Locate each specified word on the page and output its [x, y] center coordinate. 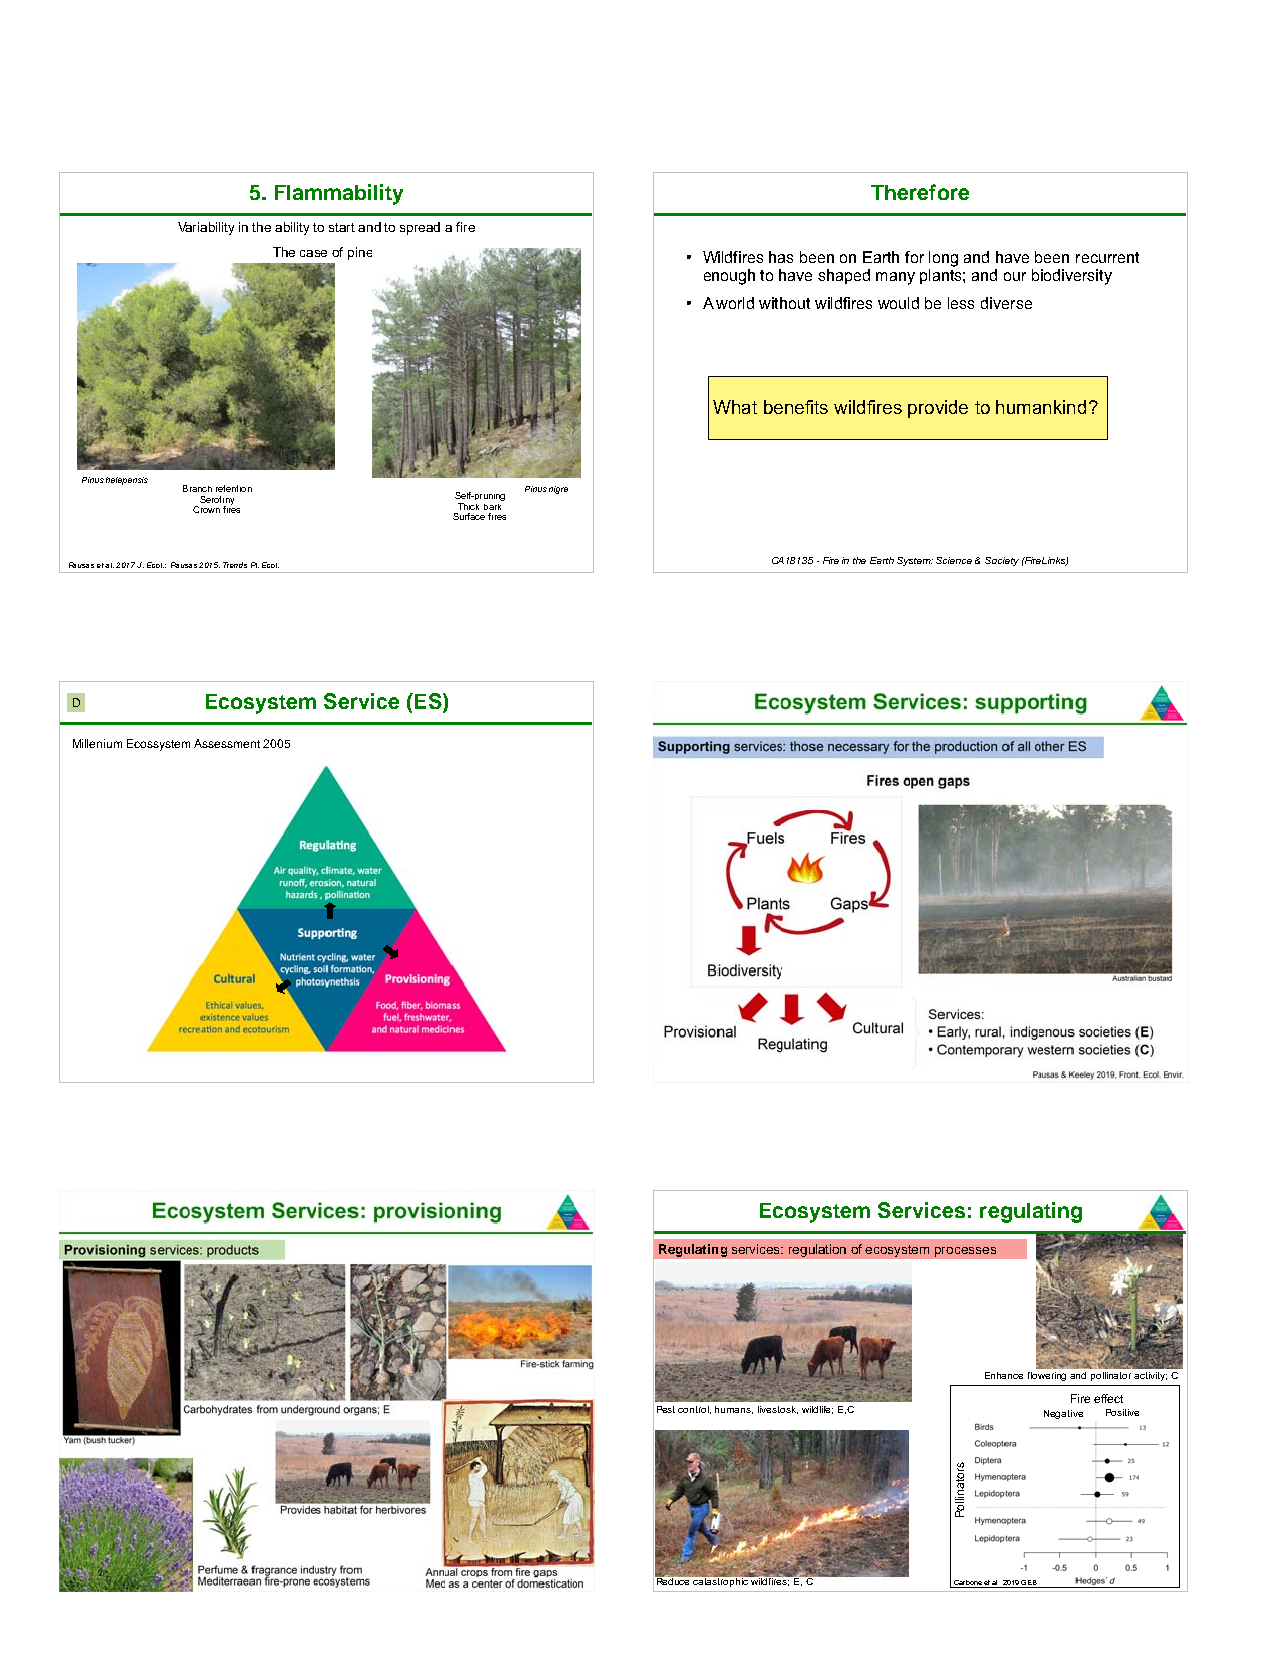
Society [1002, 561]
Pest [666, 1409]
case [313, 253]
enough [729, 277]
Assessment [227, 743]
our [1015, 276]
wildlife [817, 1410]
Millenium [97, 743]
